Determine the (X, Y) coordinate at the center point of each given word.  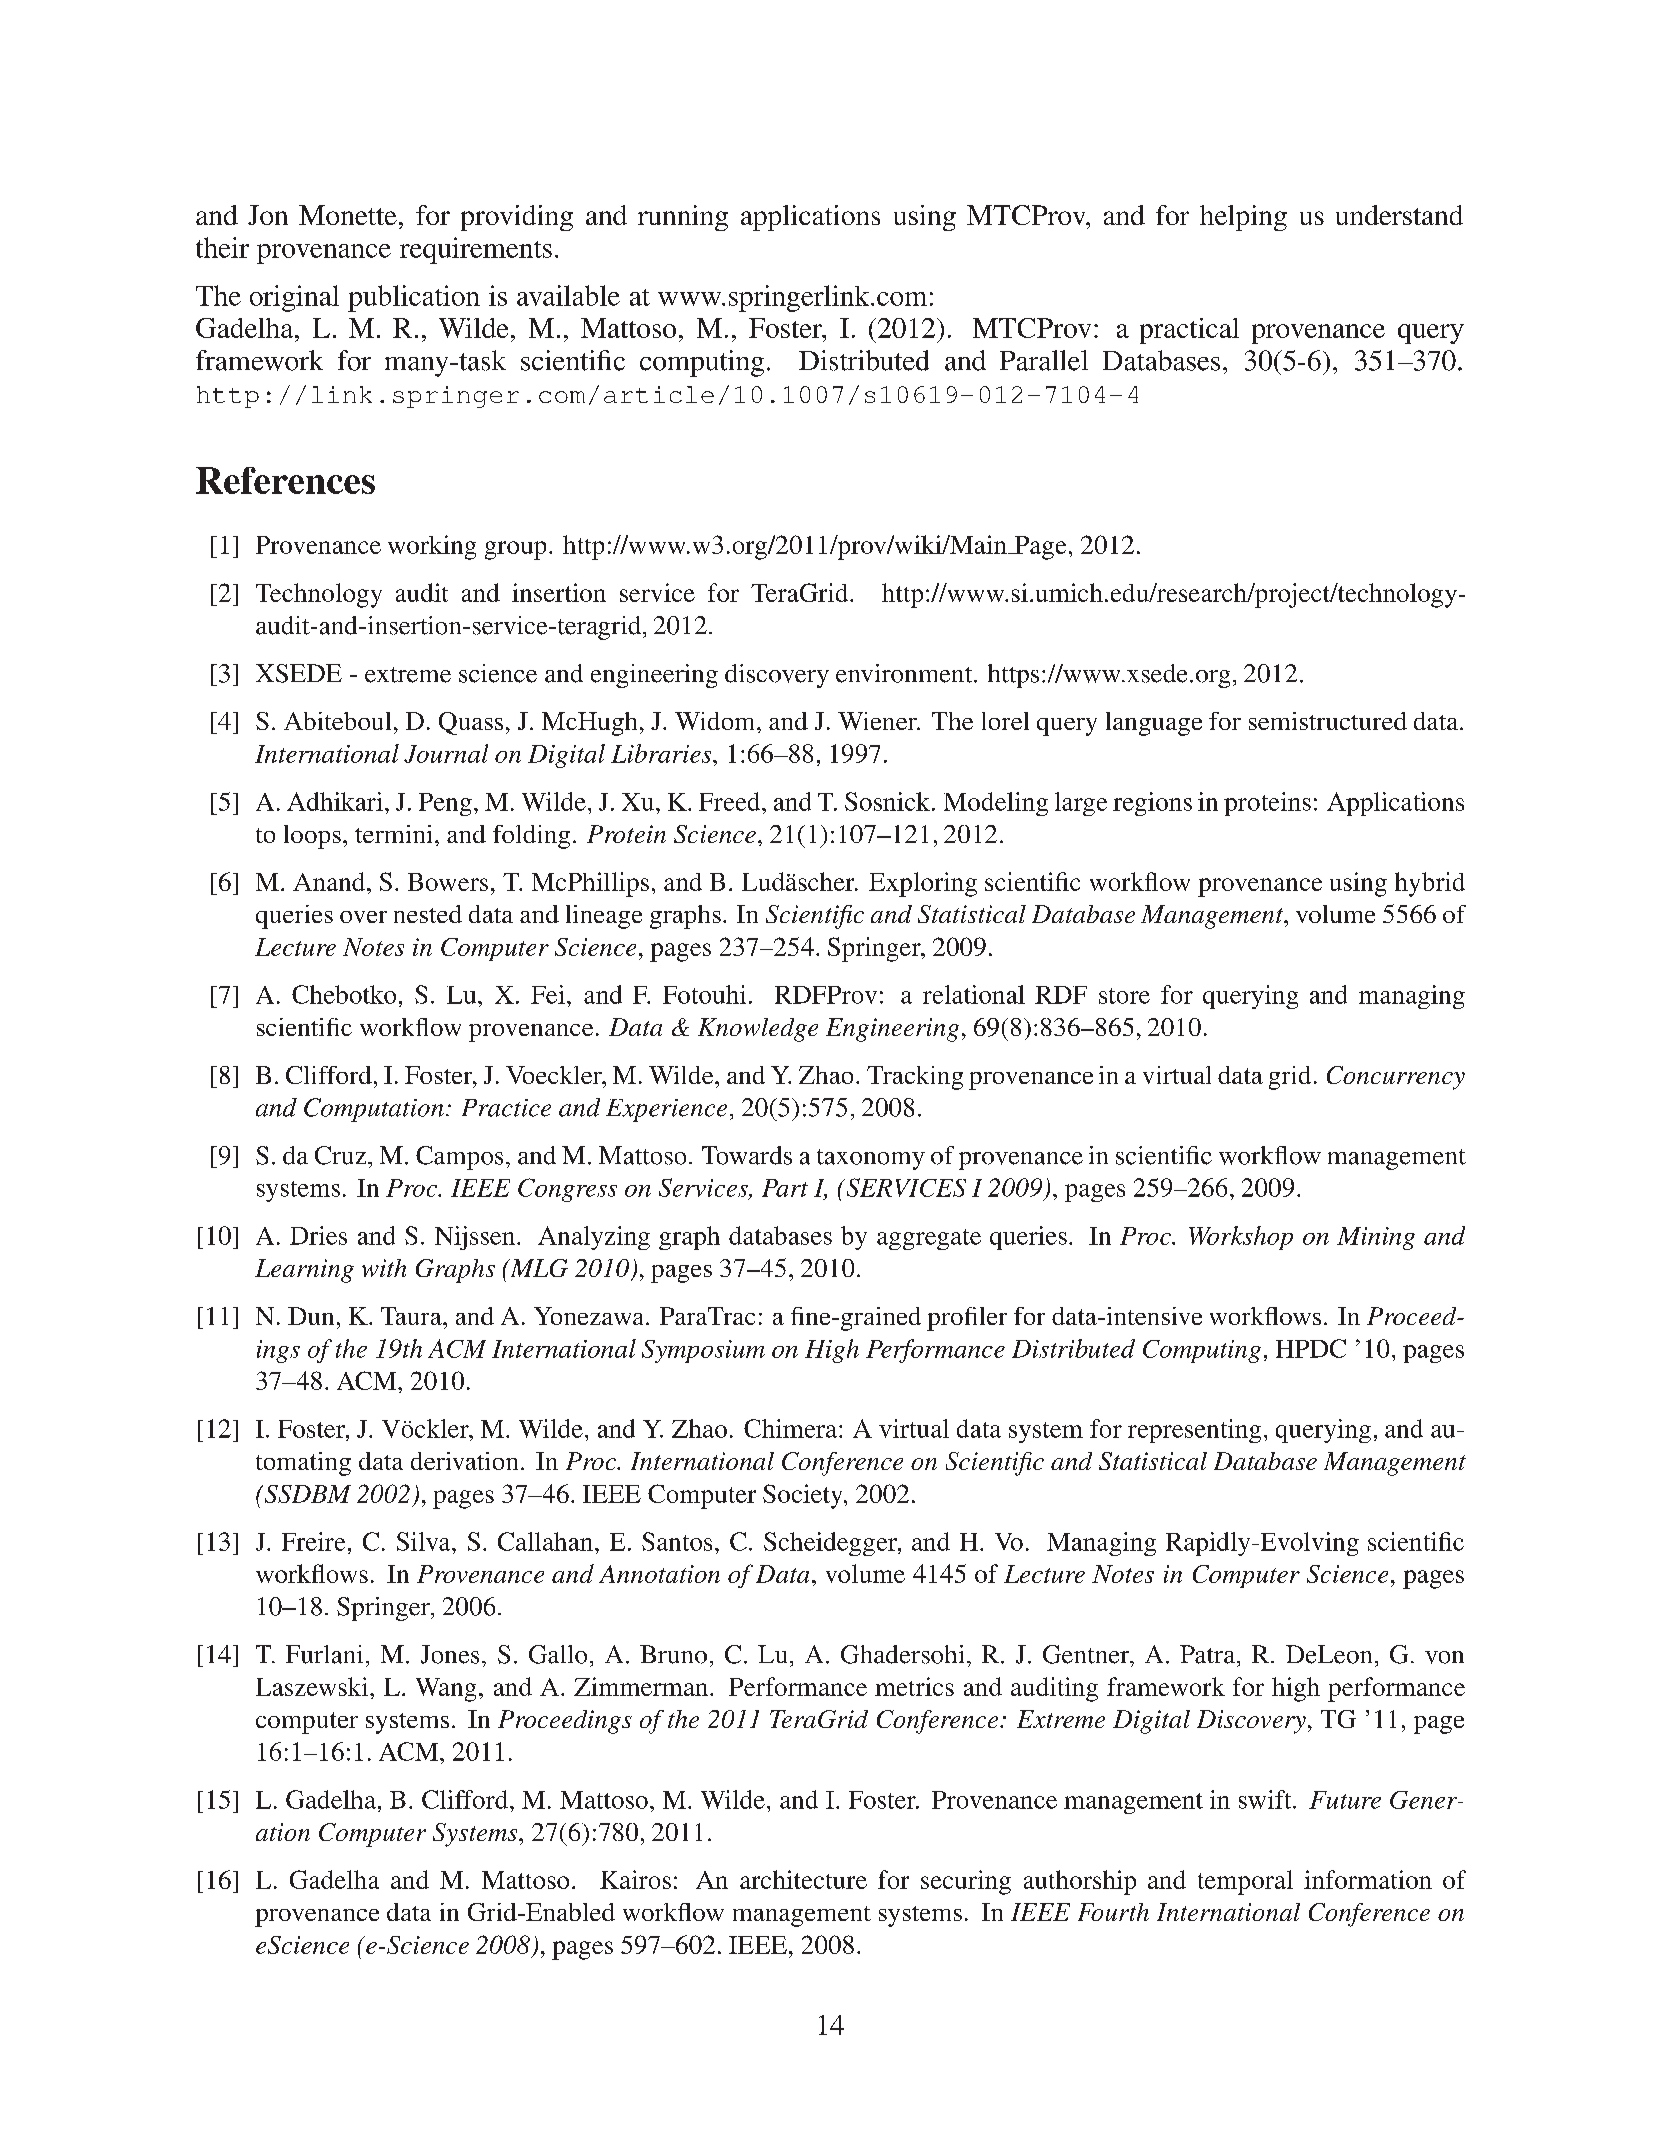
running (683, 218)
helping (1243, 218)
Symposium (703, 1351)
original (294, 298)
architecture (803, 1879)
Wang (446, 1690)
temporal (1245, 1882)
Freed (731, 801)
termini (393, 834)
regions (1152, 804)
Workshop (1241, 1238)
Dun (311, 1316)
